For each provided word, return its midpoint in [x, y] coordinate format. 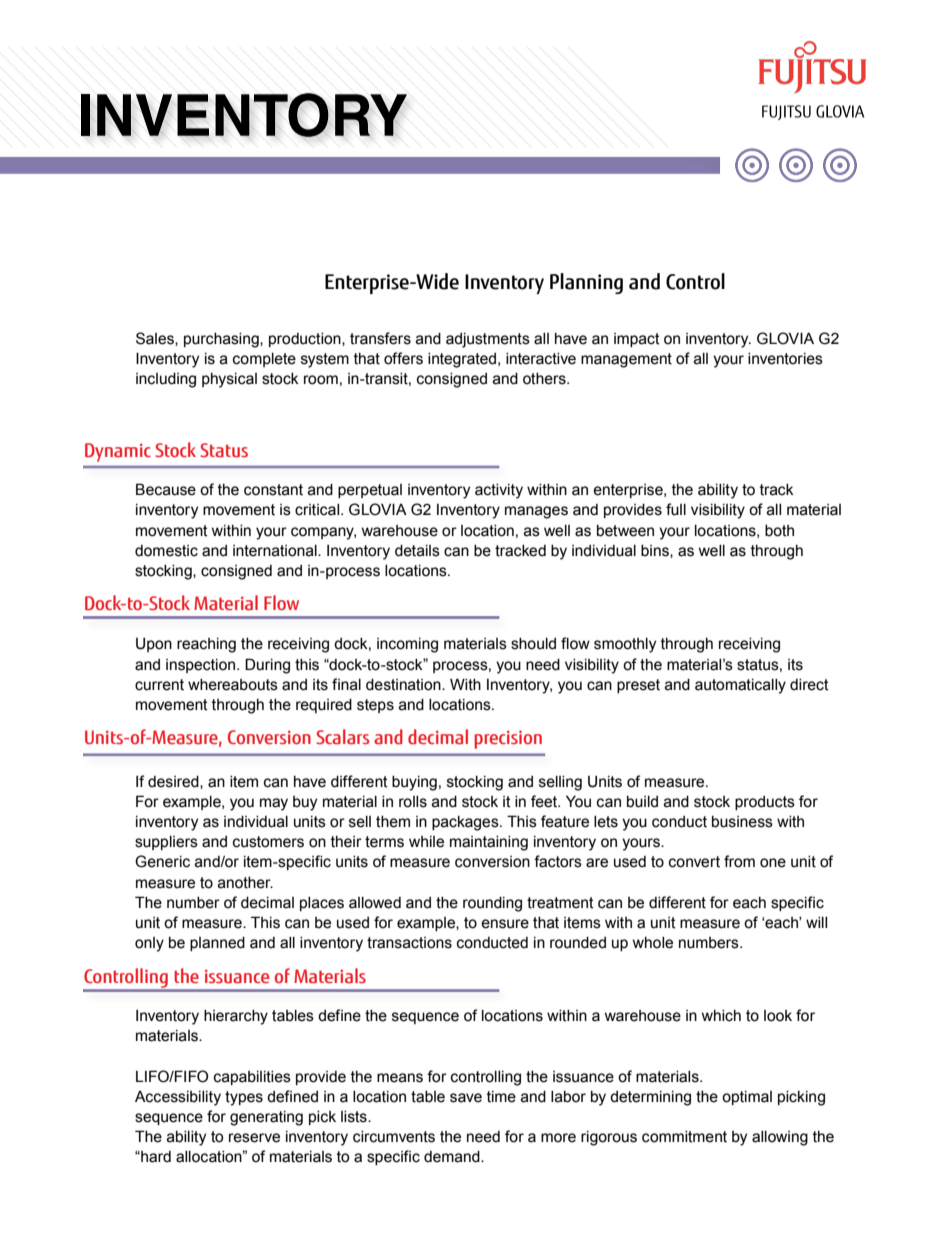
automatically [740, 686]
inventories [785, 359]
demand [453, 1157]
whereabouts [233, 685]
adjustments [488, 340]
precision [508, 739]
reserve [254, 1138]
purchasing [222, 340]
